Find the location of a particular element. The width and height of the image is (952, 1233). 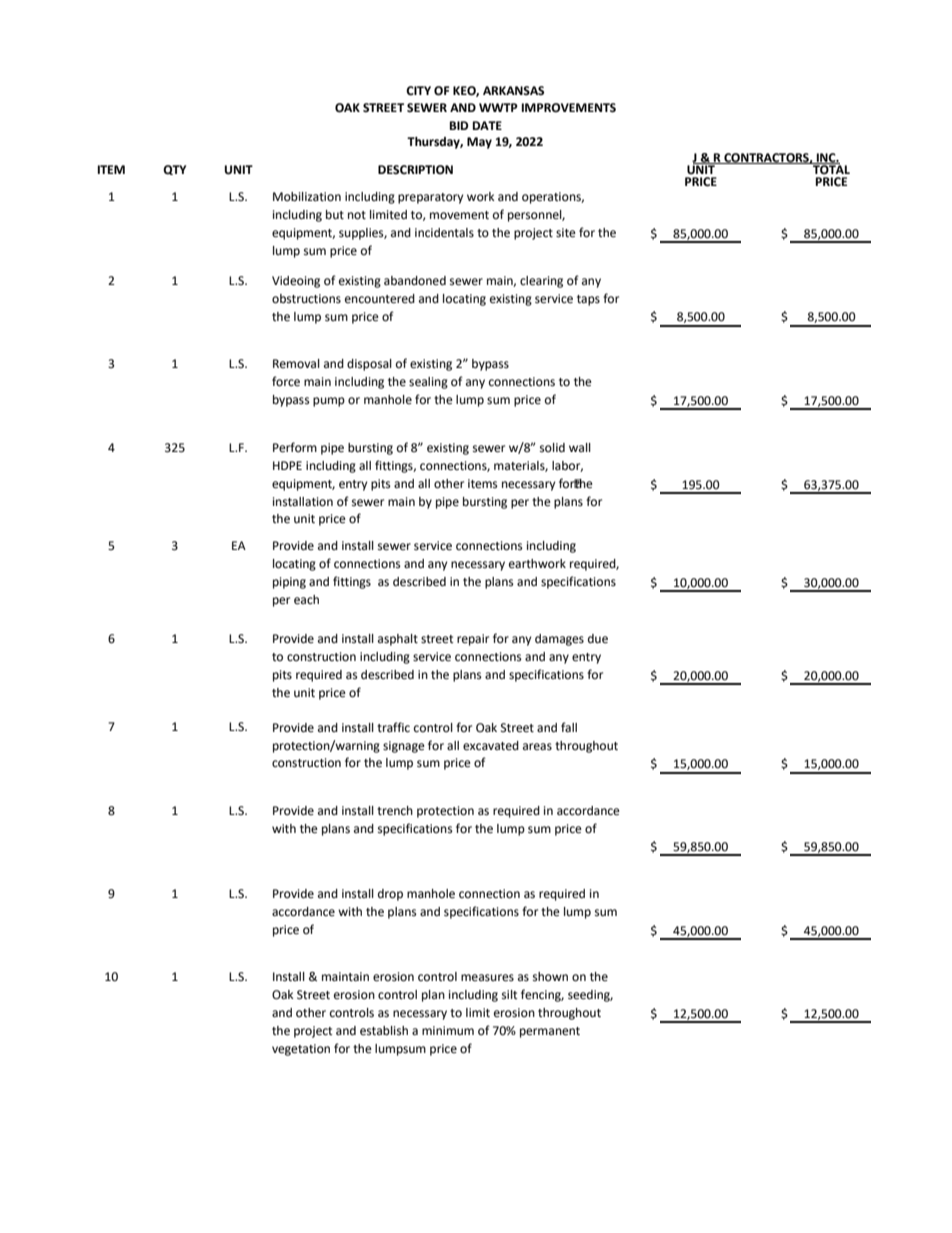

piping is located at coordinates (289, 583).
